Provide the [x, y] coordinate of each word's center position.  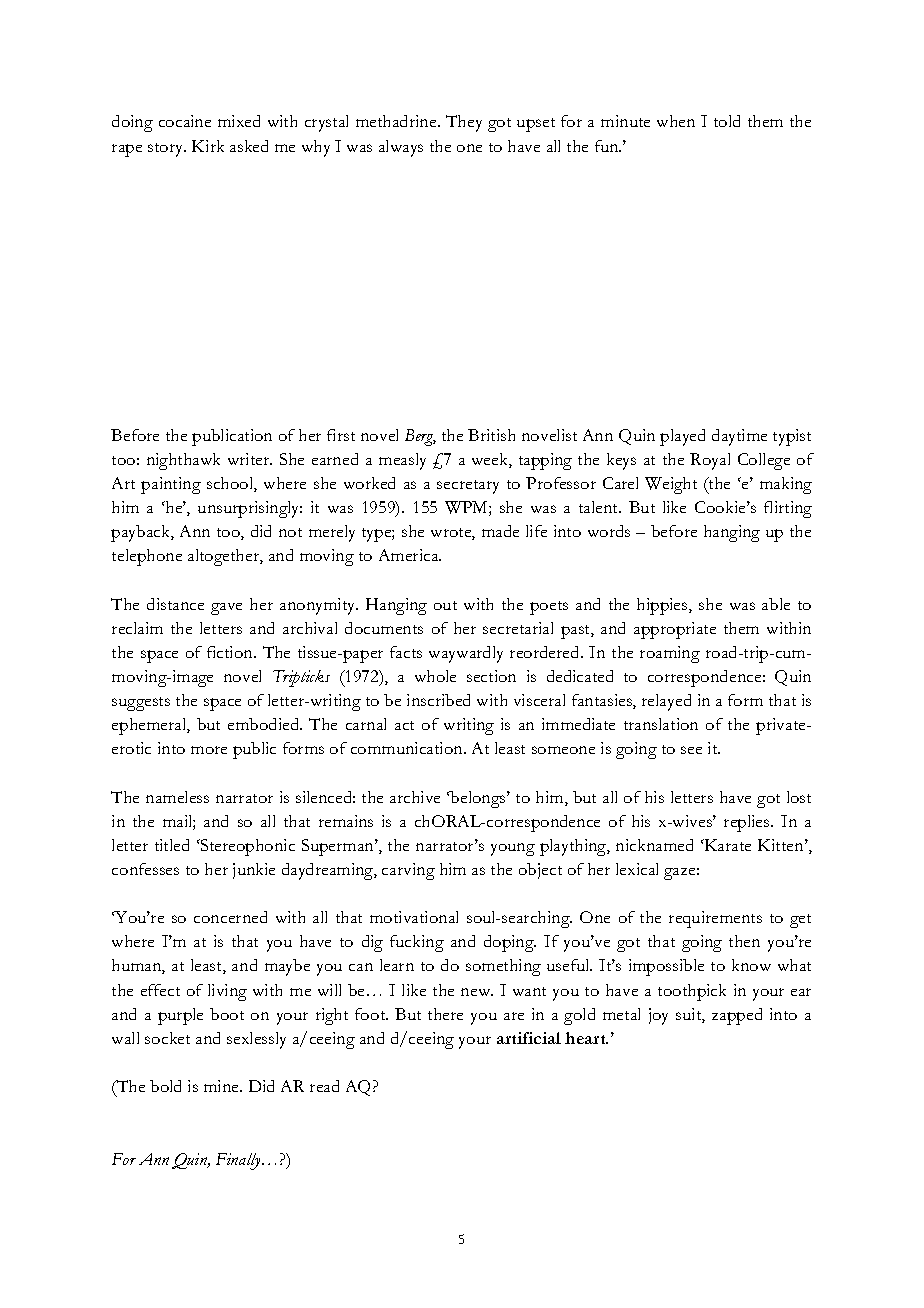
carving [408, 871]
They [464, 123]
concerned [230, 917]
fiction [231, 652]
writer [250, 459]
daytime [739, 437]
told [727, 121]
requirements [715, 919]
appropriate [675, 630]
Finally [239, 1161]
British [491, 435]
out [445, 605]
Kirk [208, 146]
